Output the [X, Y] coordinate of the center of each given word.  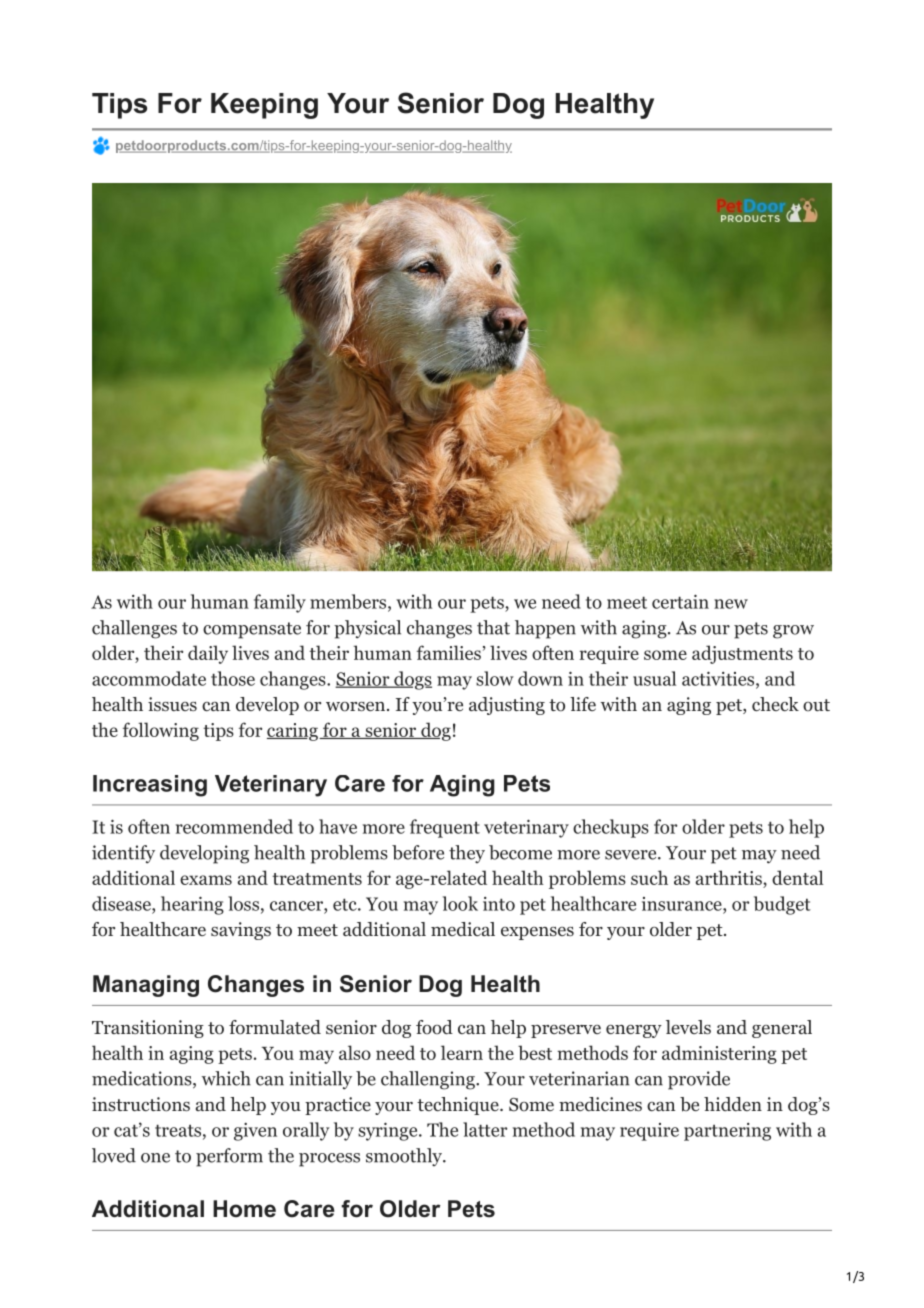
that [493, 627]
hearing [192, 905]
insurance [683, 904]
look [460, 903]
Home [244, 1209]
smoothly [405, 1157]
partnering [727, 1132]
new [731, 604]
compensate [252, 630]
